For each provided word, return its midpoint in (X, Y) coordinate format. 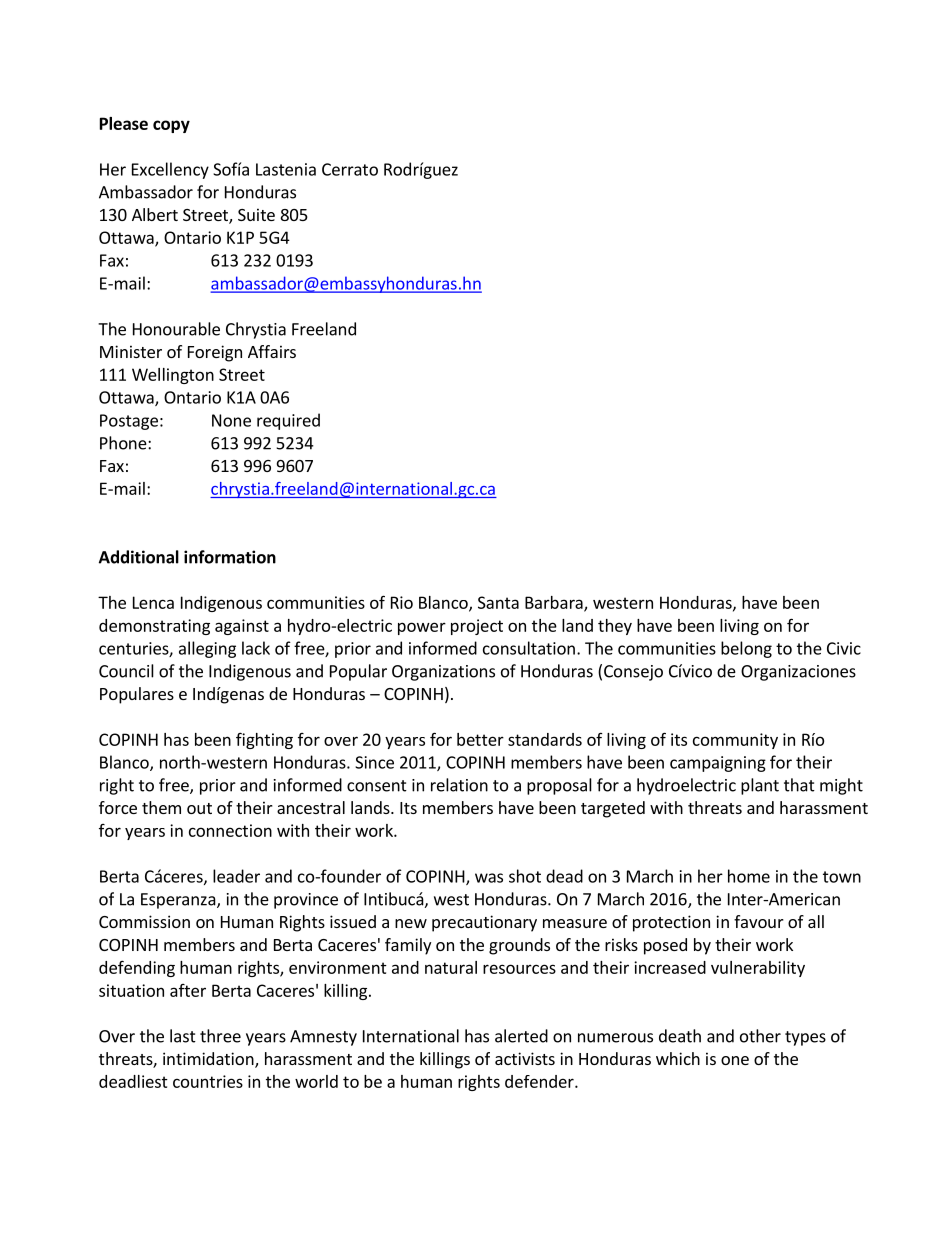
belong (746, 649)
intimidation (209, 1060)
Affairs (272, 351)
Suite (256, 214)
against (242, 627)
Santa (498, 602)
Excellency (170, 170)
